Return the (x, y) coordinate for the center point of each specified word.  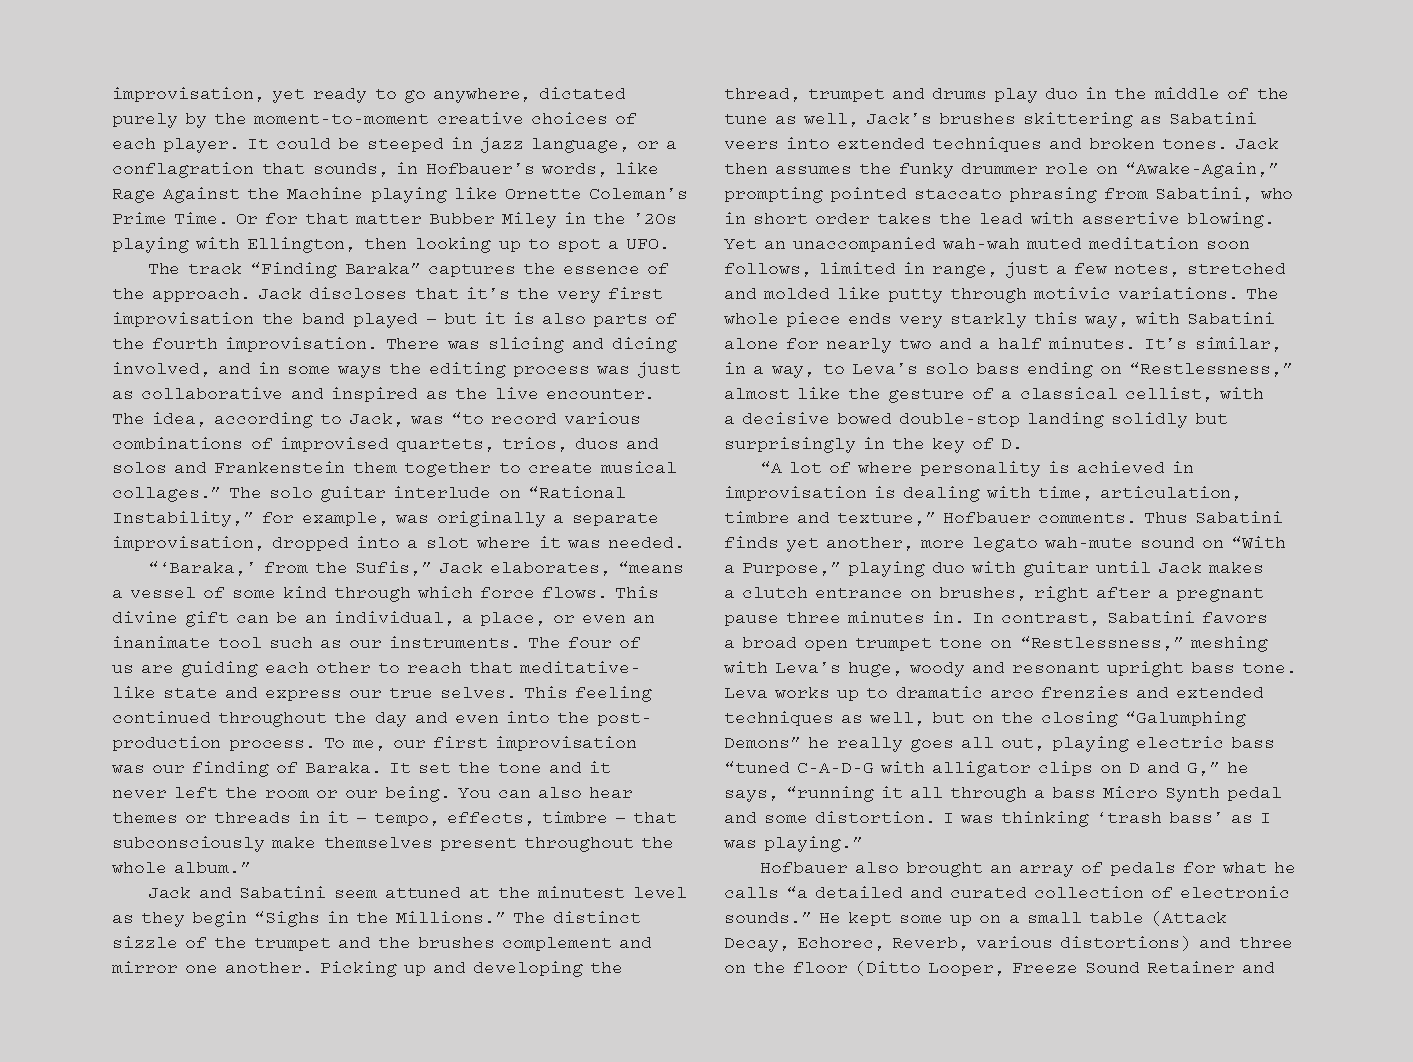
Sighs (292, 919)
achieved (1121, 467)
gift (207, 619)
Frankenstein (279, 467)
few (1091, 268)
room (287, 794)
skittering (1079, 120)
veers (751, 145)
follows (762, 268)
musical (638, 467)
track (215, 268)
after (1123, 592)
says (746, 796)
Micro (1130, 792)
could (303, 143)
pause (751, 620)
